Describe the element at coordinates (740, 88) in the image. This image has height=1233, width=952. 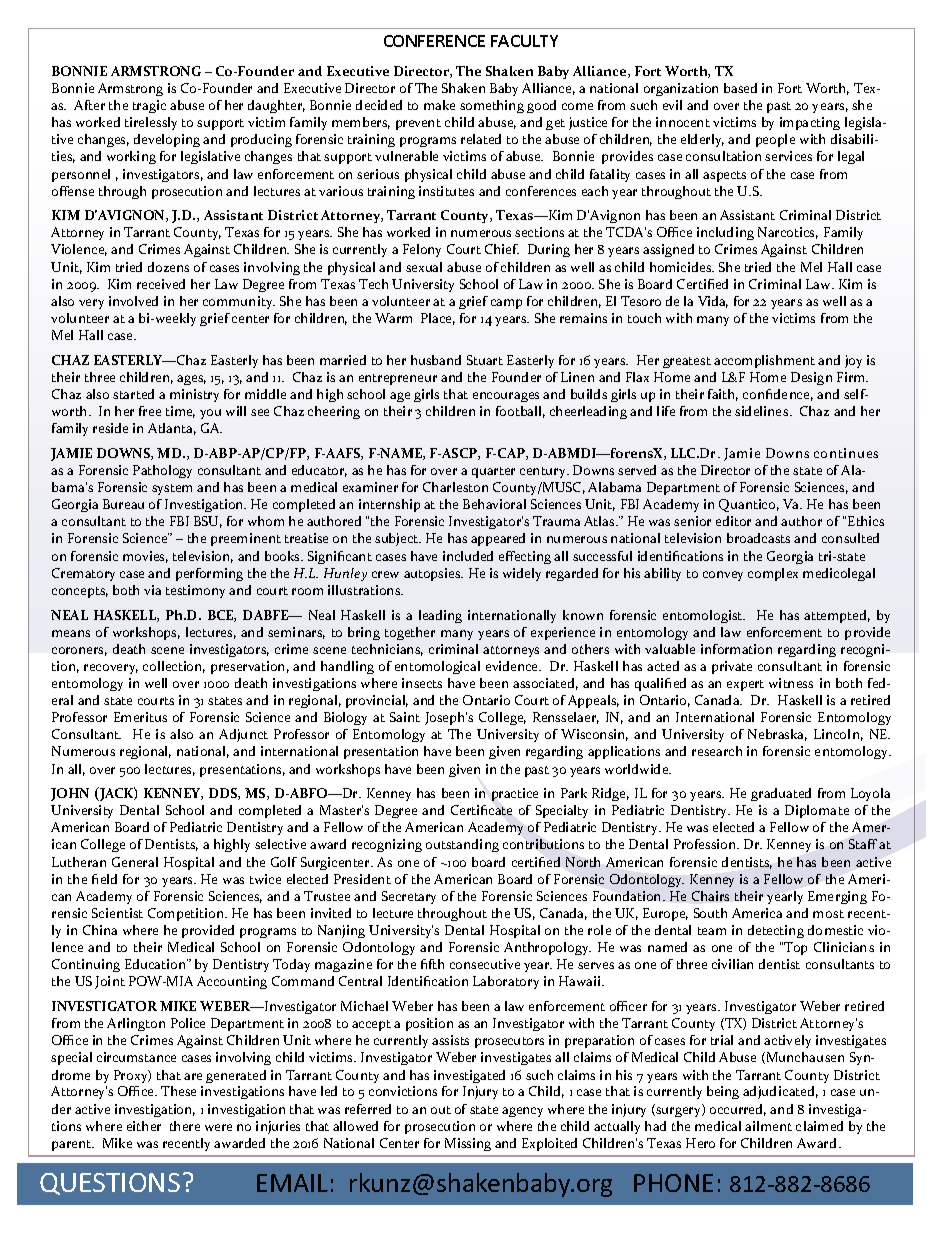
I see `based` at that location.
